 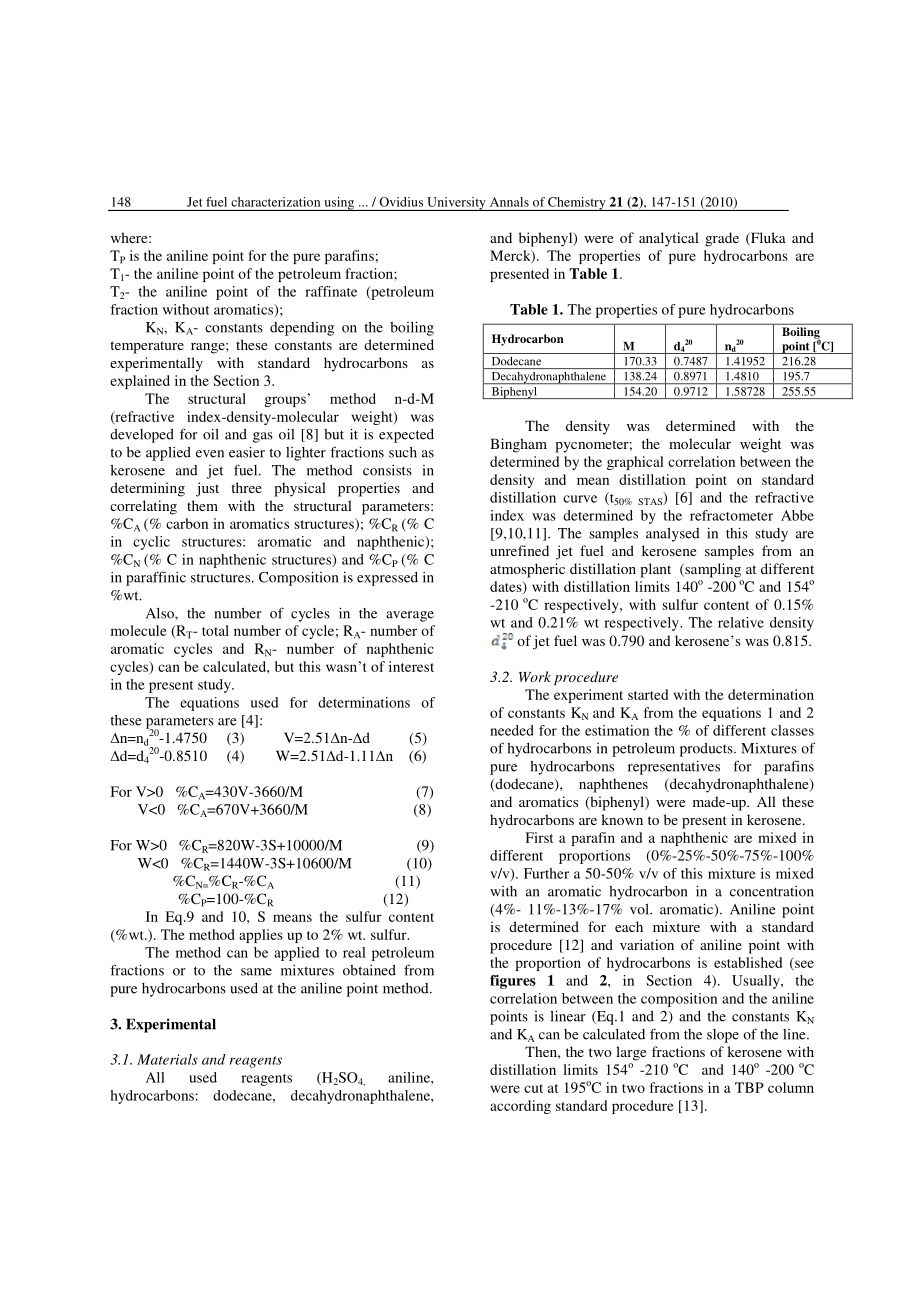 What do you see at coordinates (275, 202) in the page?
I see `characterization` at bounding box center [275, 202].
